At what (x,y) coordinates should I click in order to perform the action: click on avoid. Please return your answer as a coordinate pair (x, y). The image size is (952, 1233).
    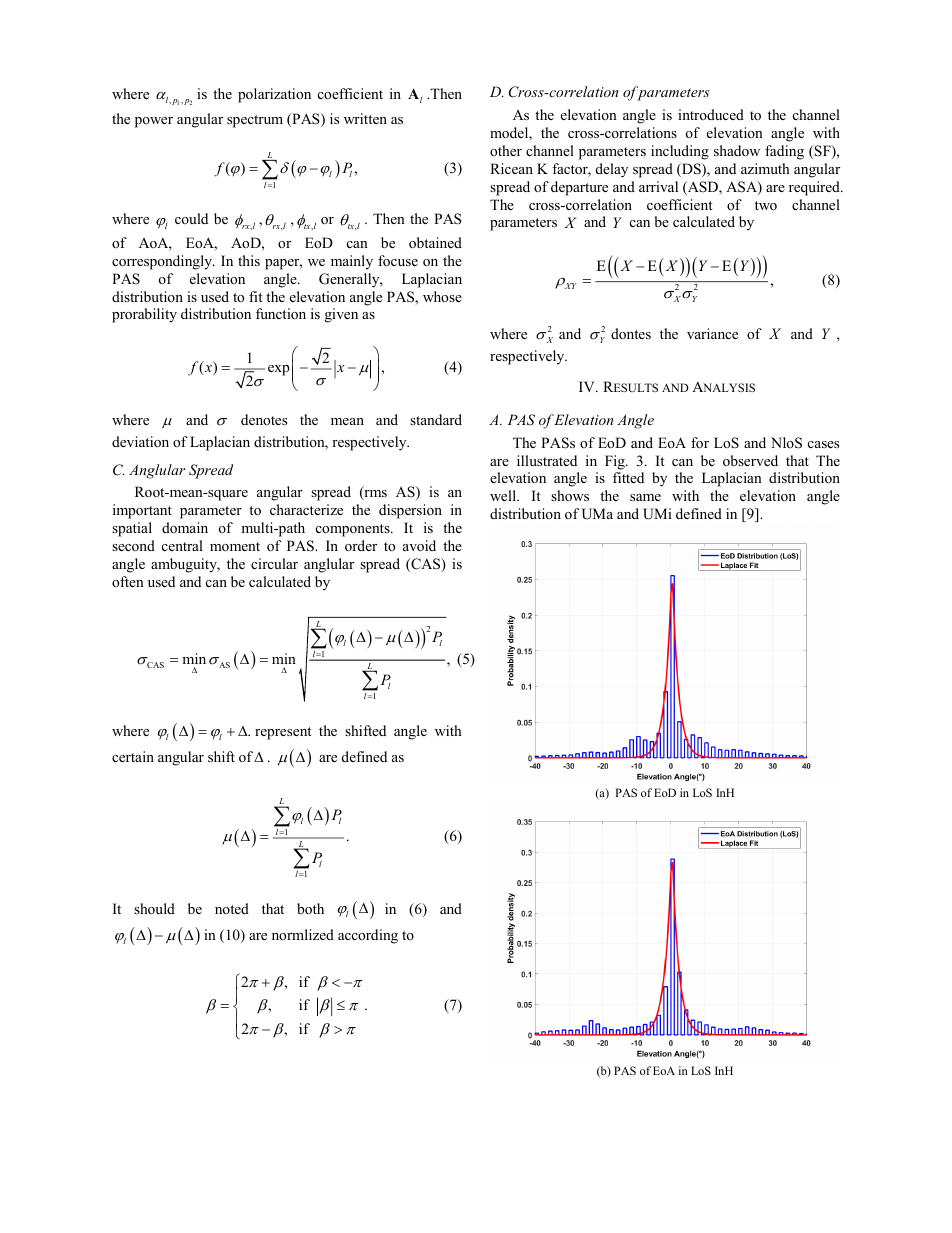
    Looking at the image, I should click on (419, 545).
